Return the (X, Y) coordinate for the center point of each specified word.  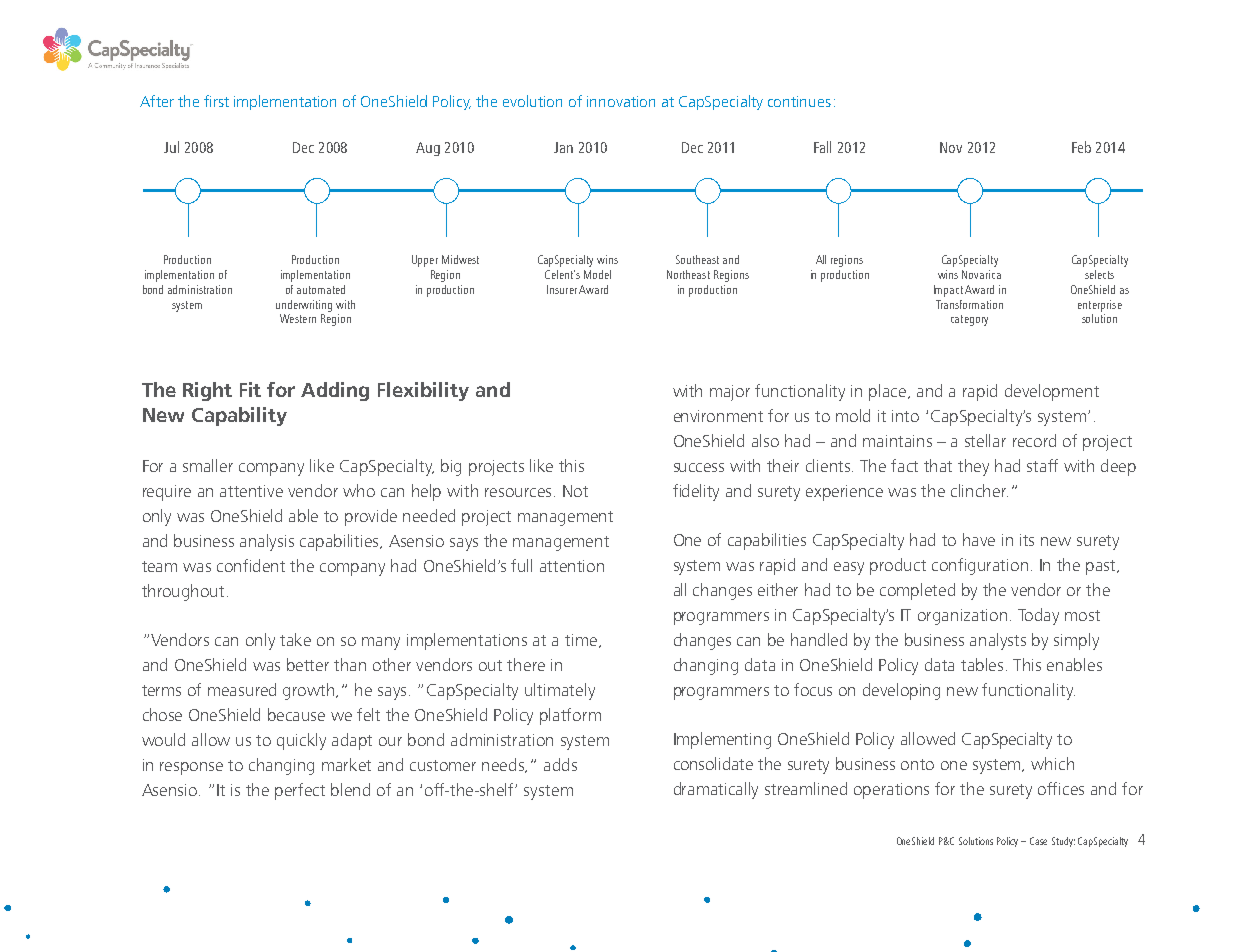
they (973, 467)
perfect (300, 791)
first (216, 101)
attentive (251, 491)
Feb (1081, 147)
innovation (621, 101)
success (699, 467)
